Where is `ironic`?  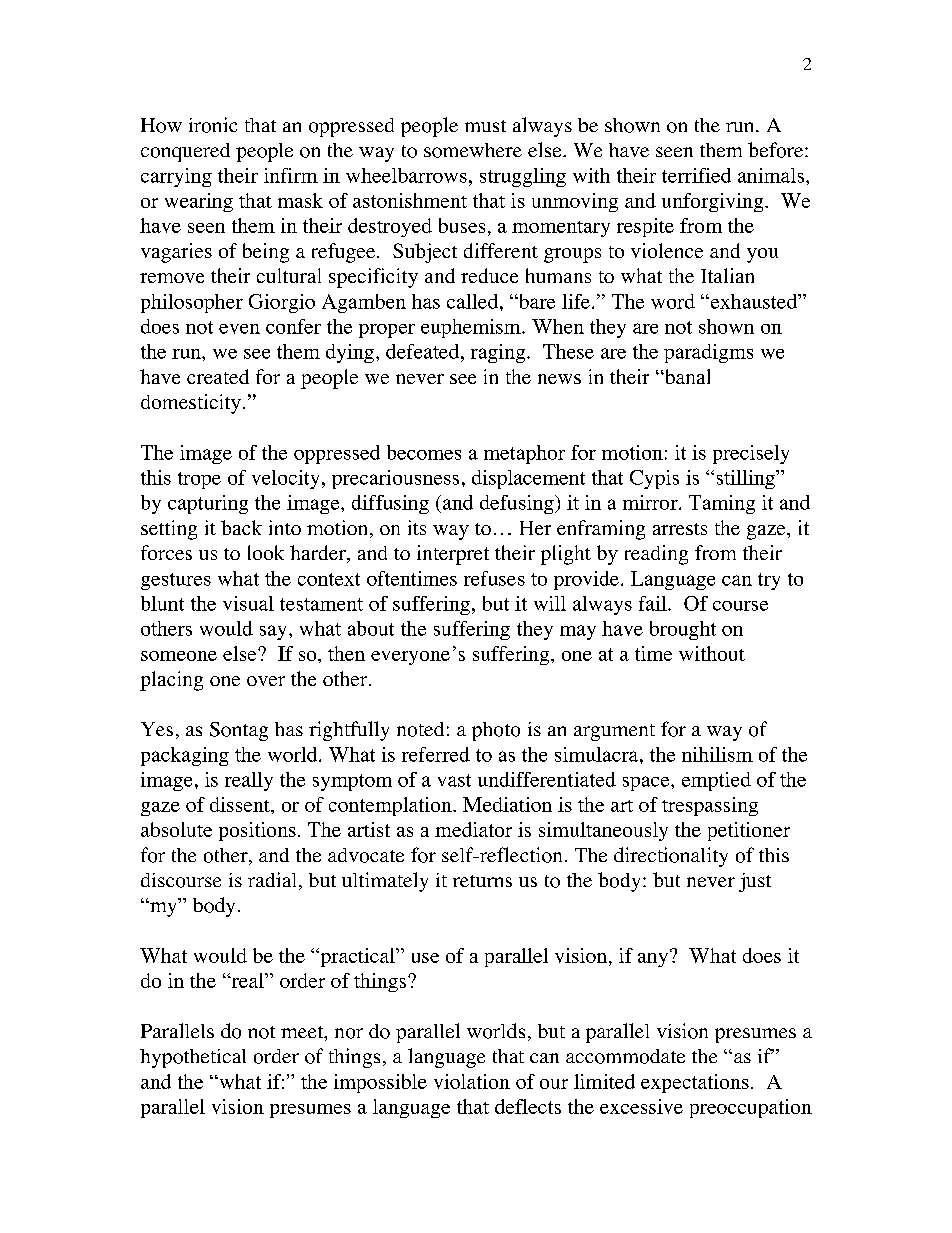 ironic is located at coordinates (213, 125).
